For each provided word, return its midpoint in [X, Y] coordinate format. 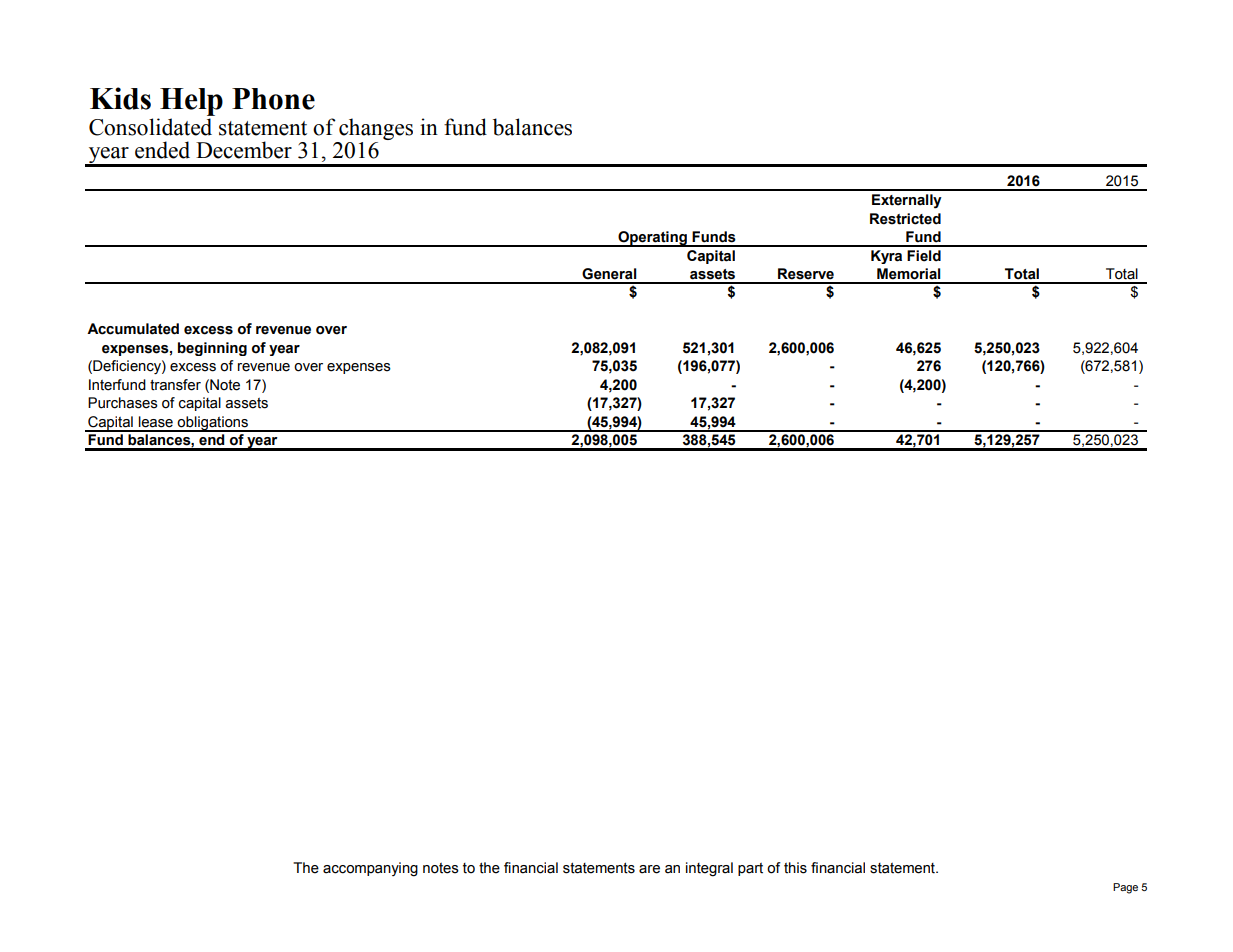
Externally [907, 201]
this [795, 868]
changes [376, 129]
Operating [652, 239]
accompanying [370, 869]
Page [1125, 888]
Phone [273, 99]
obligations [213, 424]
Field [924, 256]
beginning [212, 349]
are [649, 869]
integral [709, 869]
